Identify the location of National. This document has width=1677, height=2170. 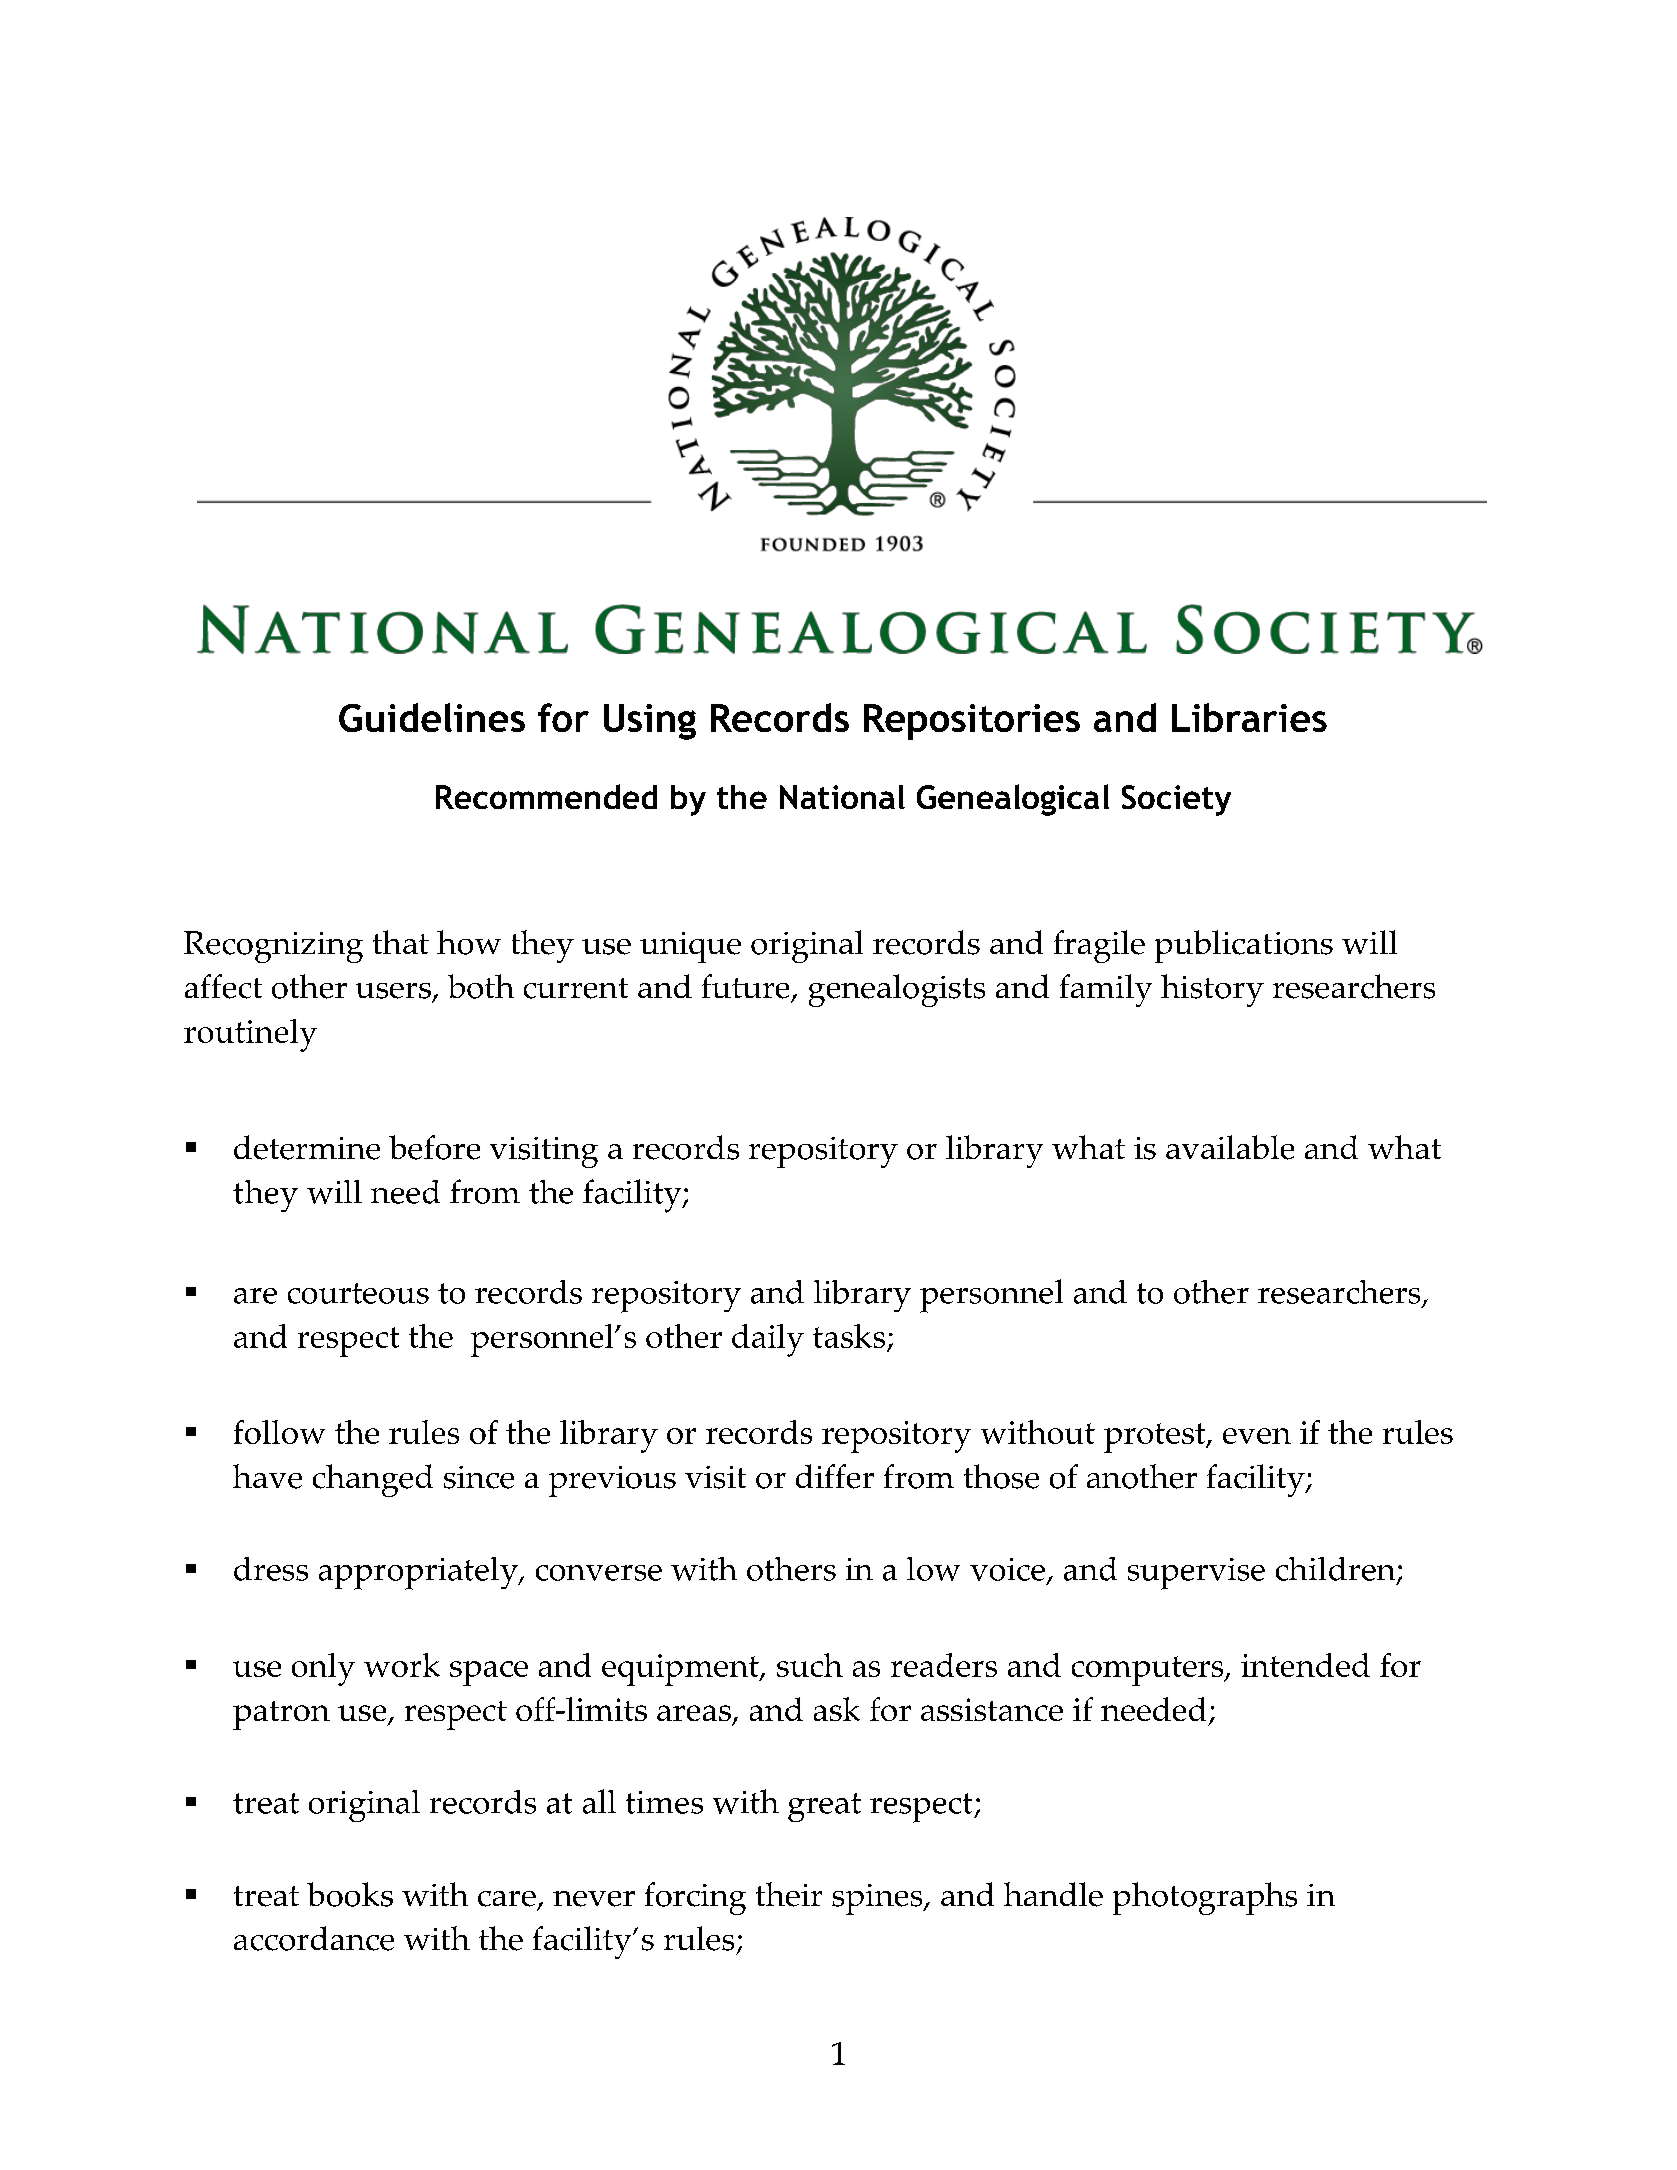
(842, 797).
